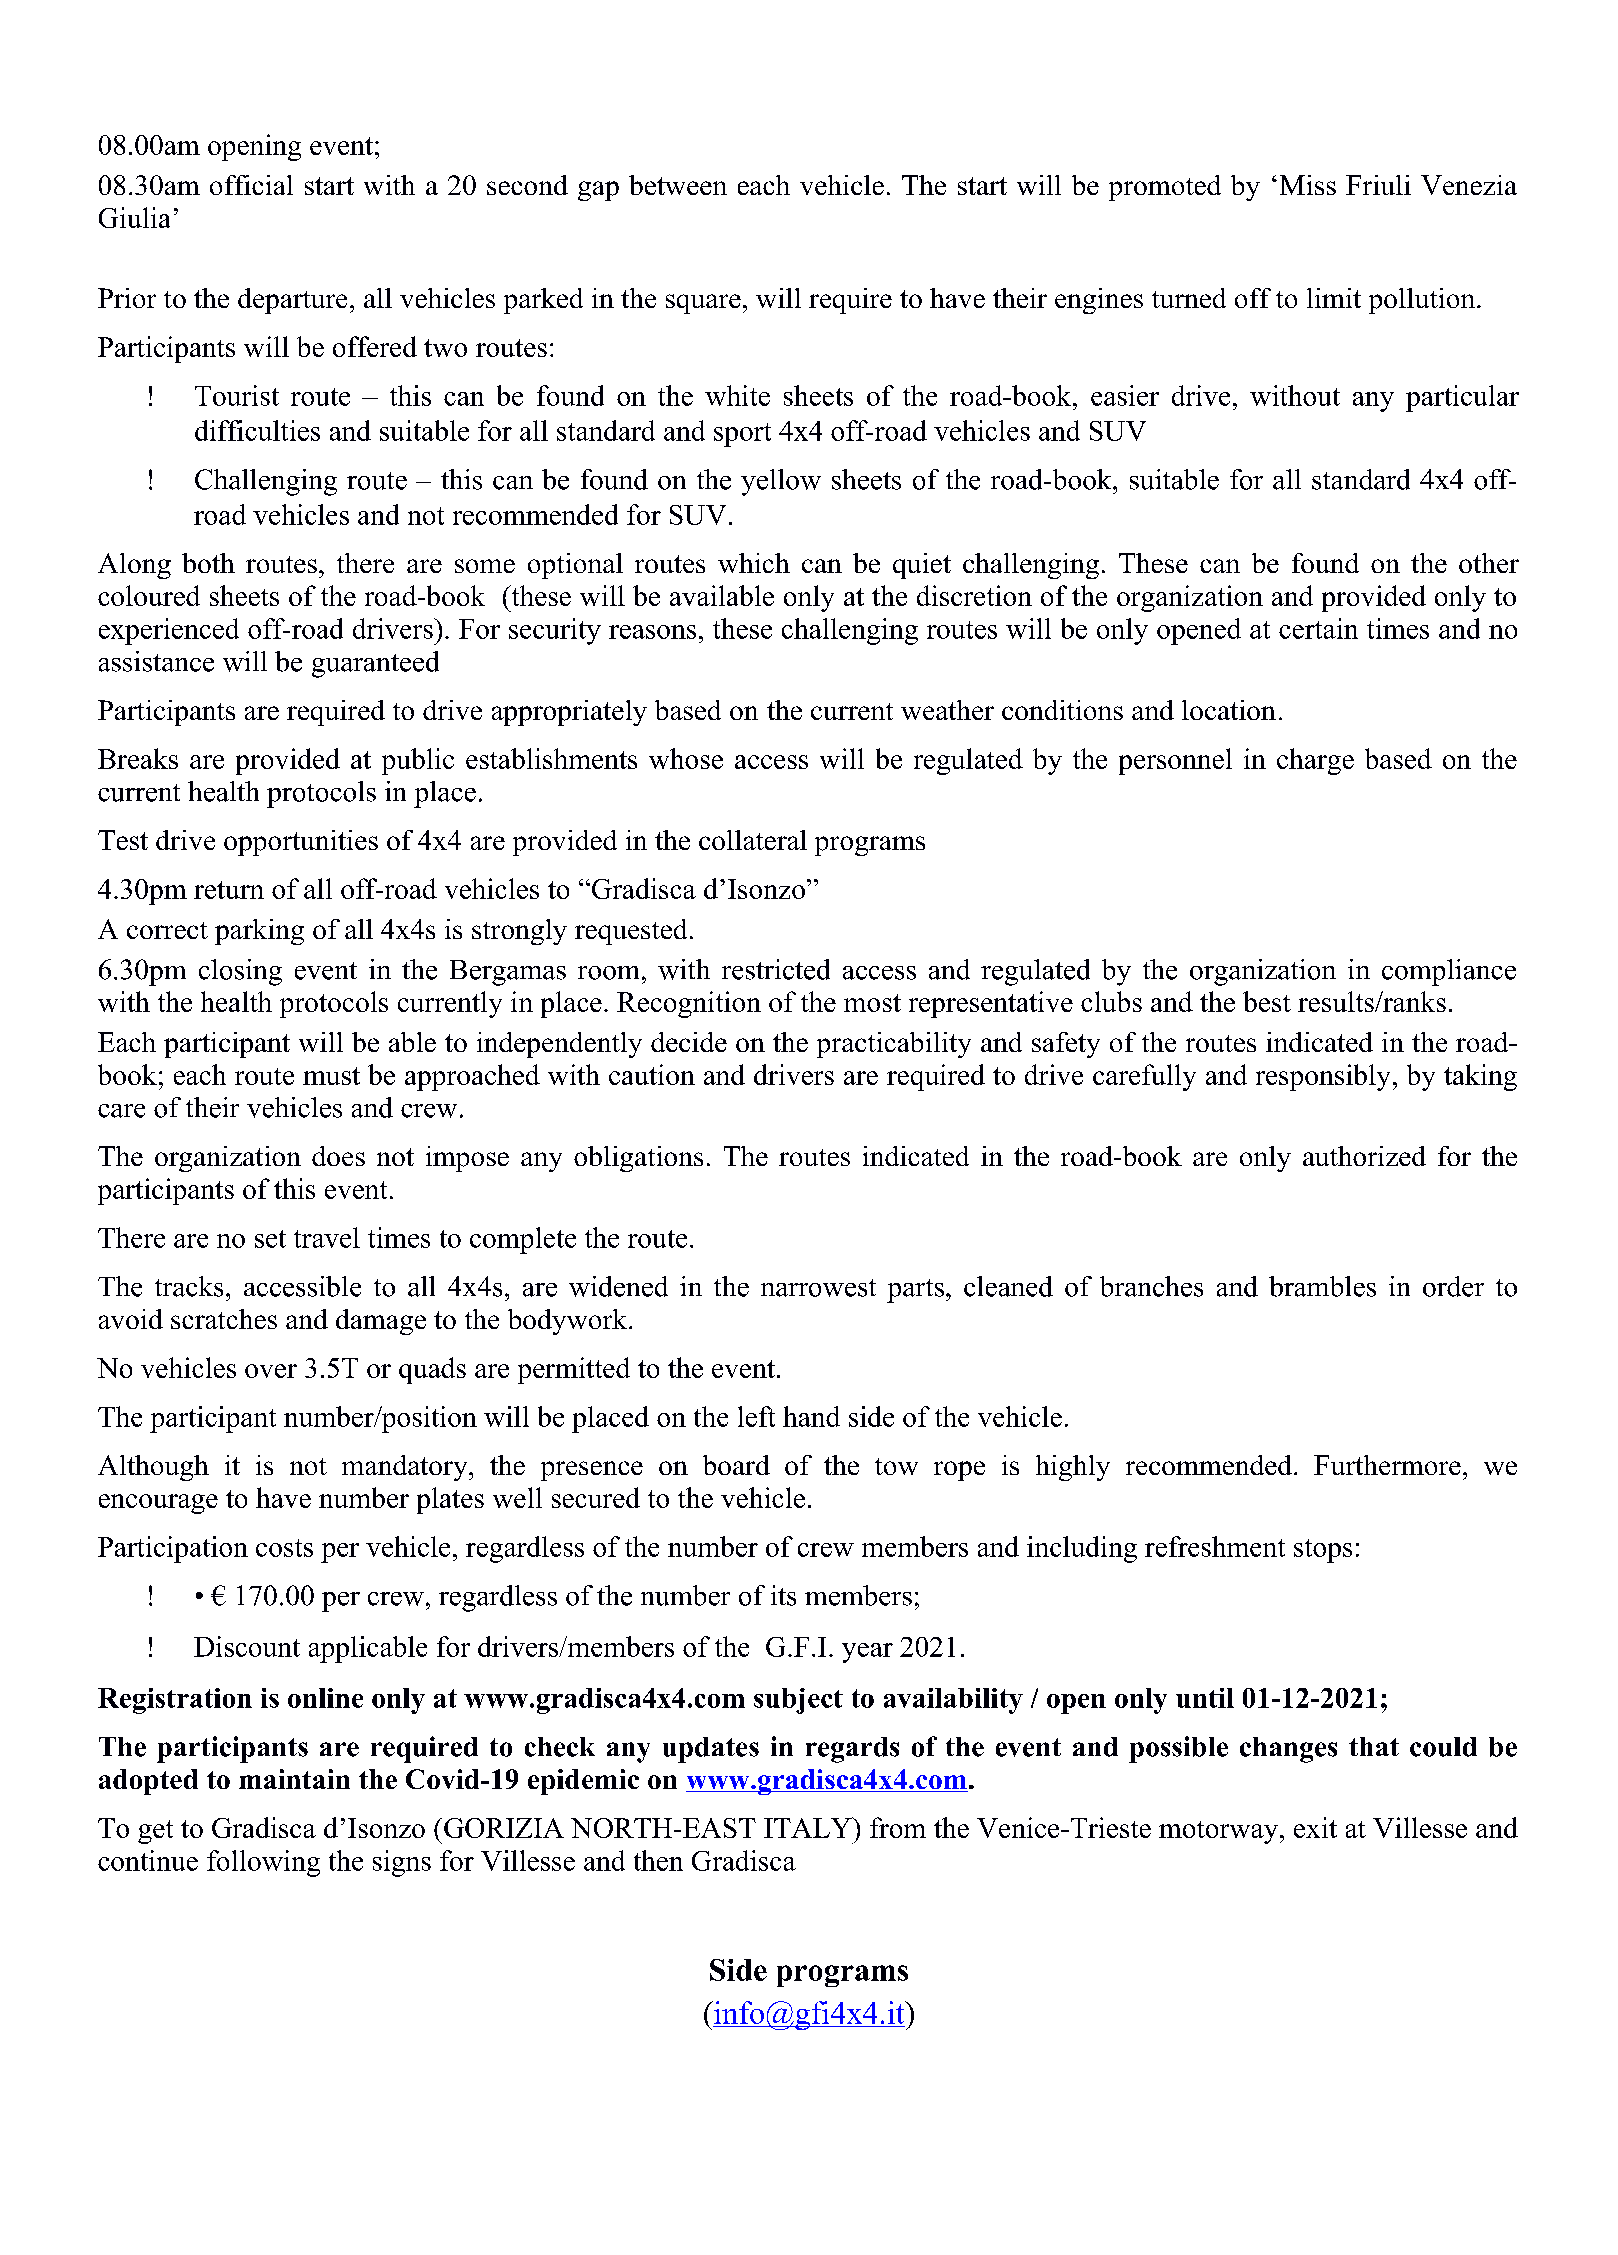  I want to click on most, so click(872, 1003).
